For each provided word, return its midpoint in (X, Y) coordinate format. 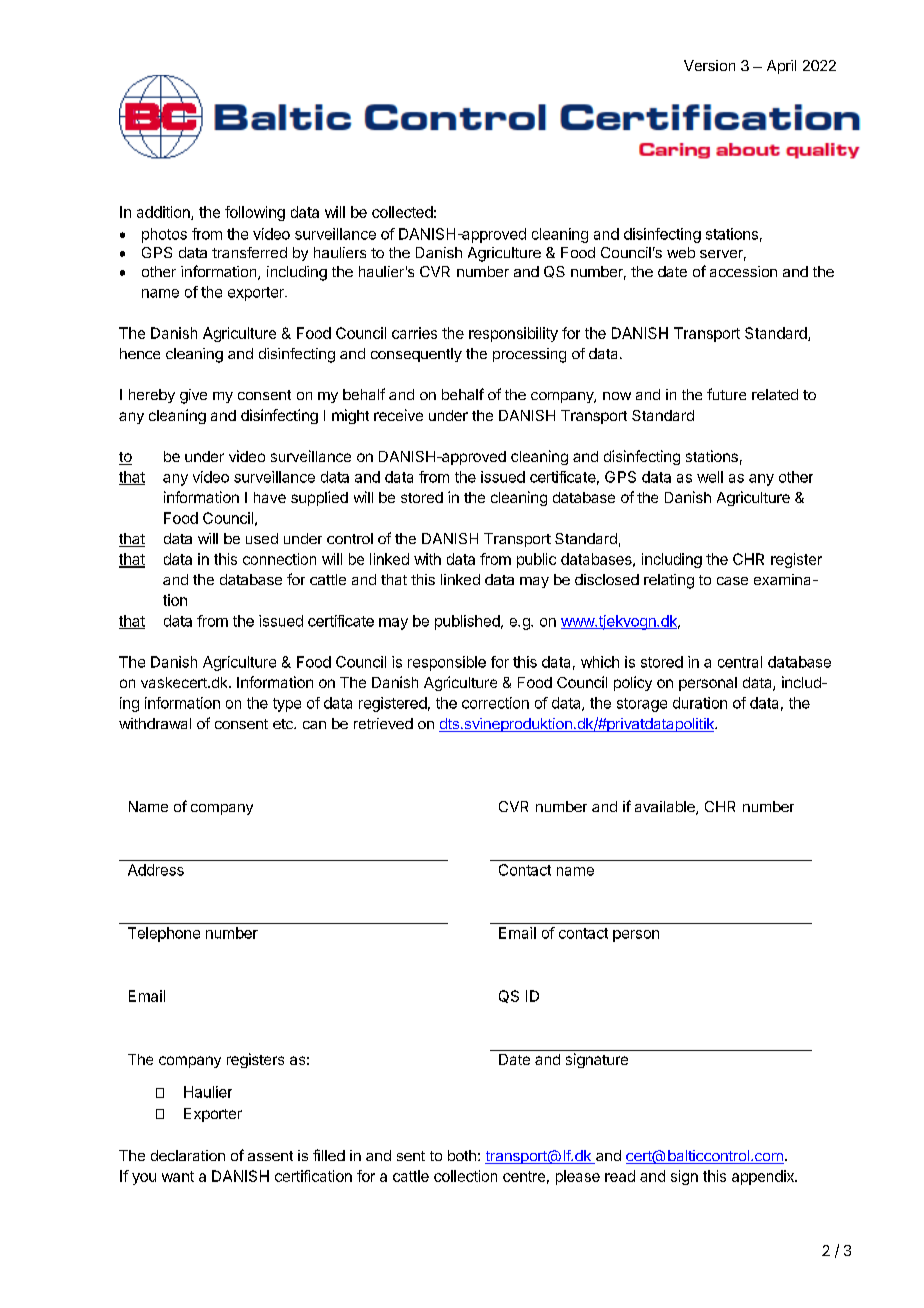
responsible (447, 663)
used (262, 538)
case (732, 581)
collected (402, 212)
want (178, 1176)
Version (709, 65)
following (255, 213)
